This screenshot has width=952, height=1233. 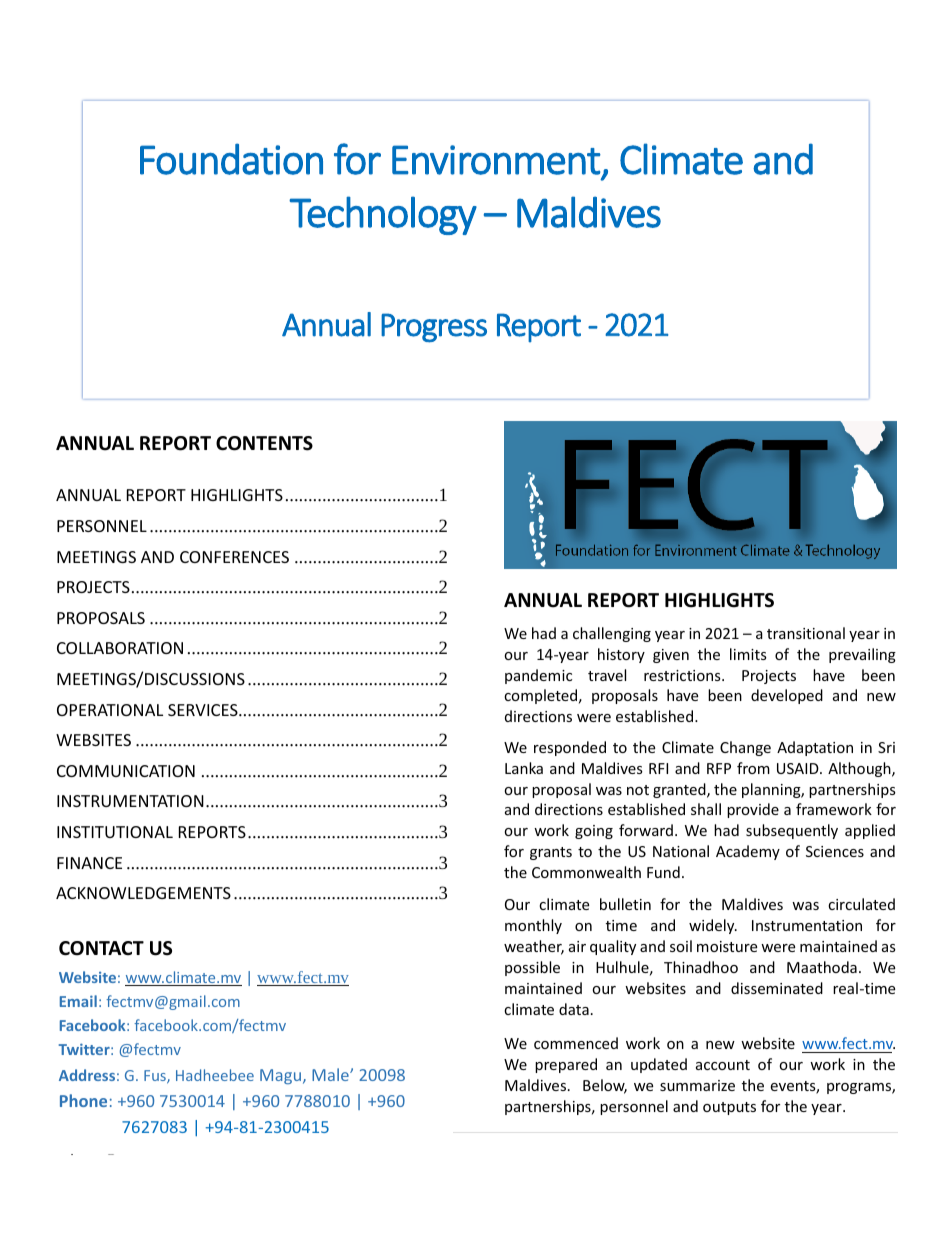 I want to click on pandemic, so click(x=538, y=676).
